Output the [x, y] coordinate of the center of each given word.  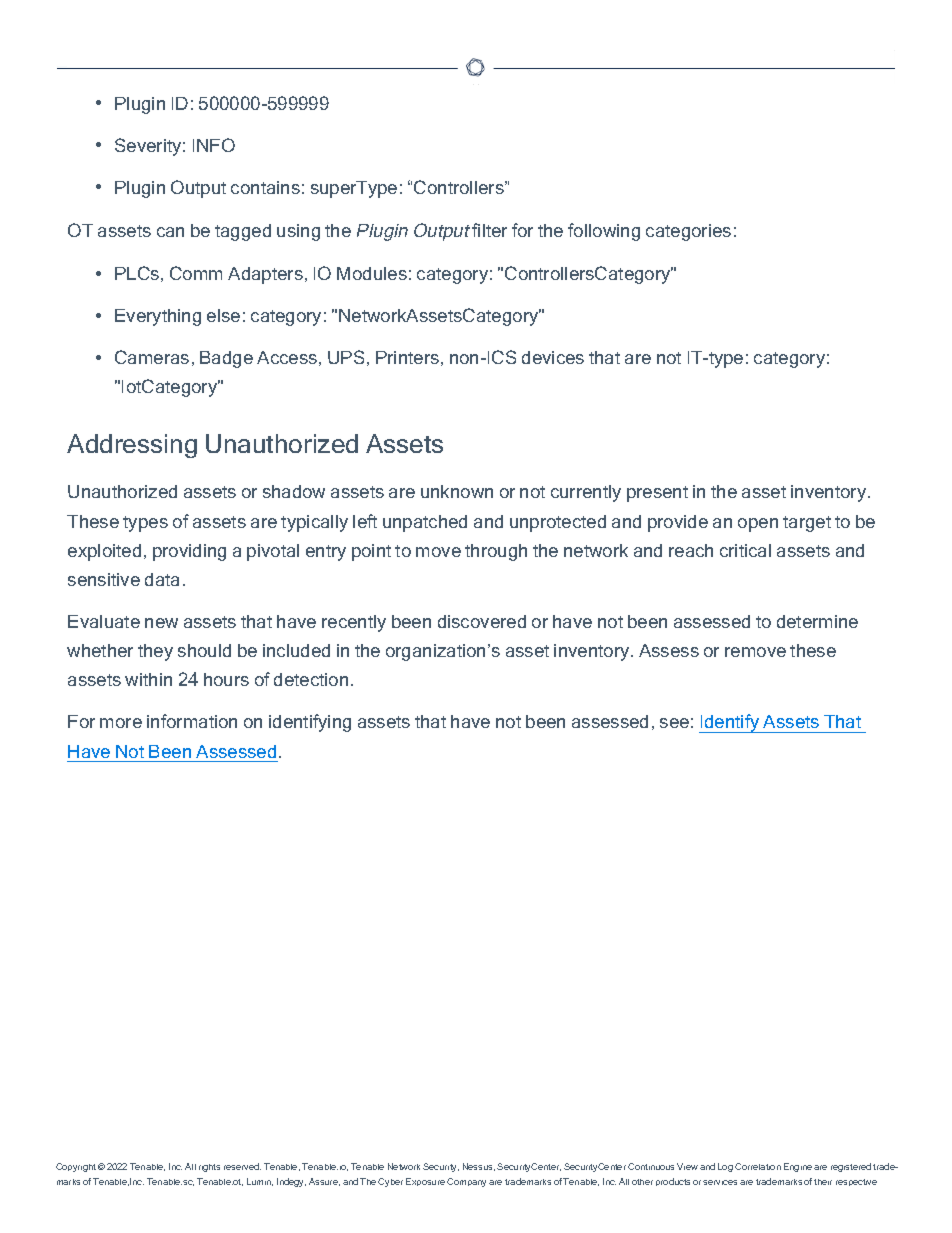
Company [466, 1182]
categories [688, 232]
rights [209, 1168]
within [148, 679]
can [170, 232]
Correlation [758, 1166]
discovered [482, 621]
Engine [798, 1167]
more [121, 723]
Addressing [132, 446]
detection [311, 679]
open [758, 525]
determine [817, 621]
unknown [457, 491]
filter [489, 230]
